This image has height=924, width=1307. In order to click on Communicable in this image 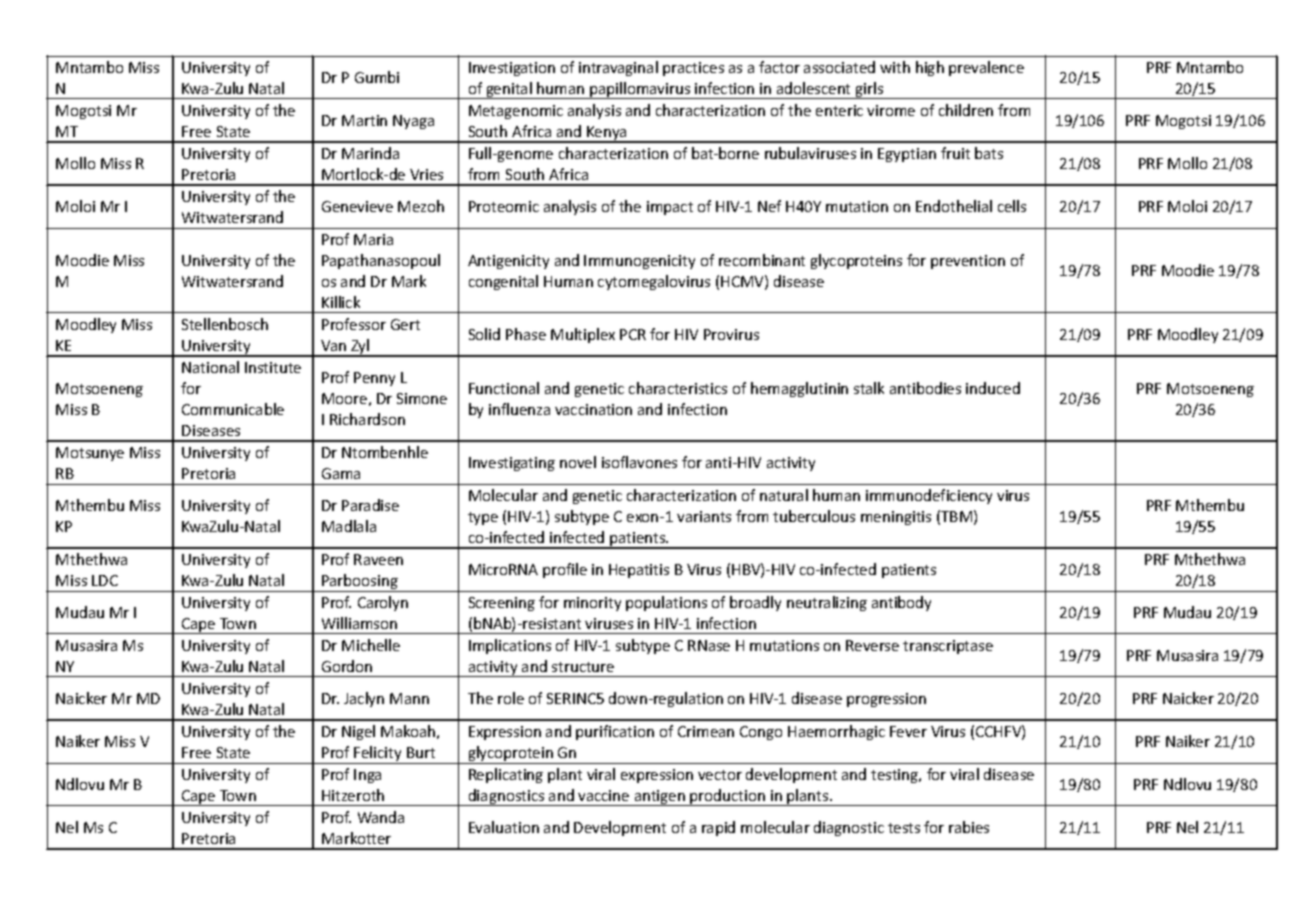, I will do `click(233, 409)`.
